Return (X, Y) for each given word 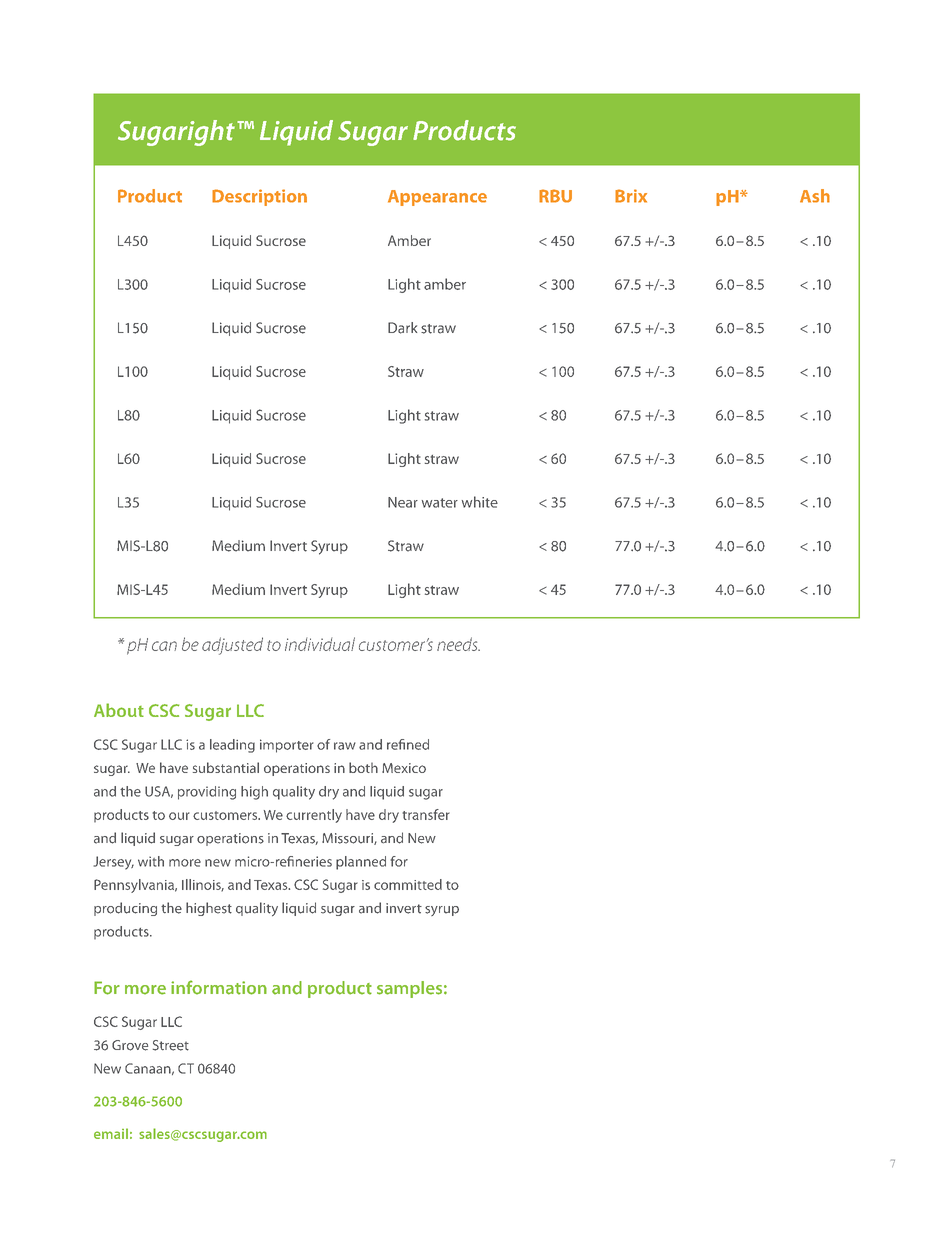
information (219, 987)
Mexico (404, 768)
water (440, 503)
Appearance (437, 198)
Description (259, 197)
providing (207, 793)
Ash (815, 196)
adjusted (232, 646)
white (480, 502)
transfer (426, 814)
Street (171, 1045)
